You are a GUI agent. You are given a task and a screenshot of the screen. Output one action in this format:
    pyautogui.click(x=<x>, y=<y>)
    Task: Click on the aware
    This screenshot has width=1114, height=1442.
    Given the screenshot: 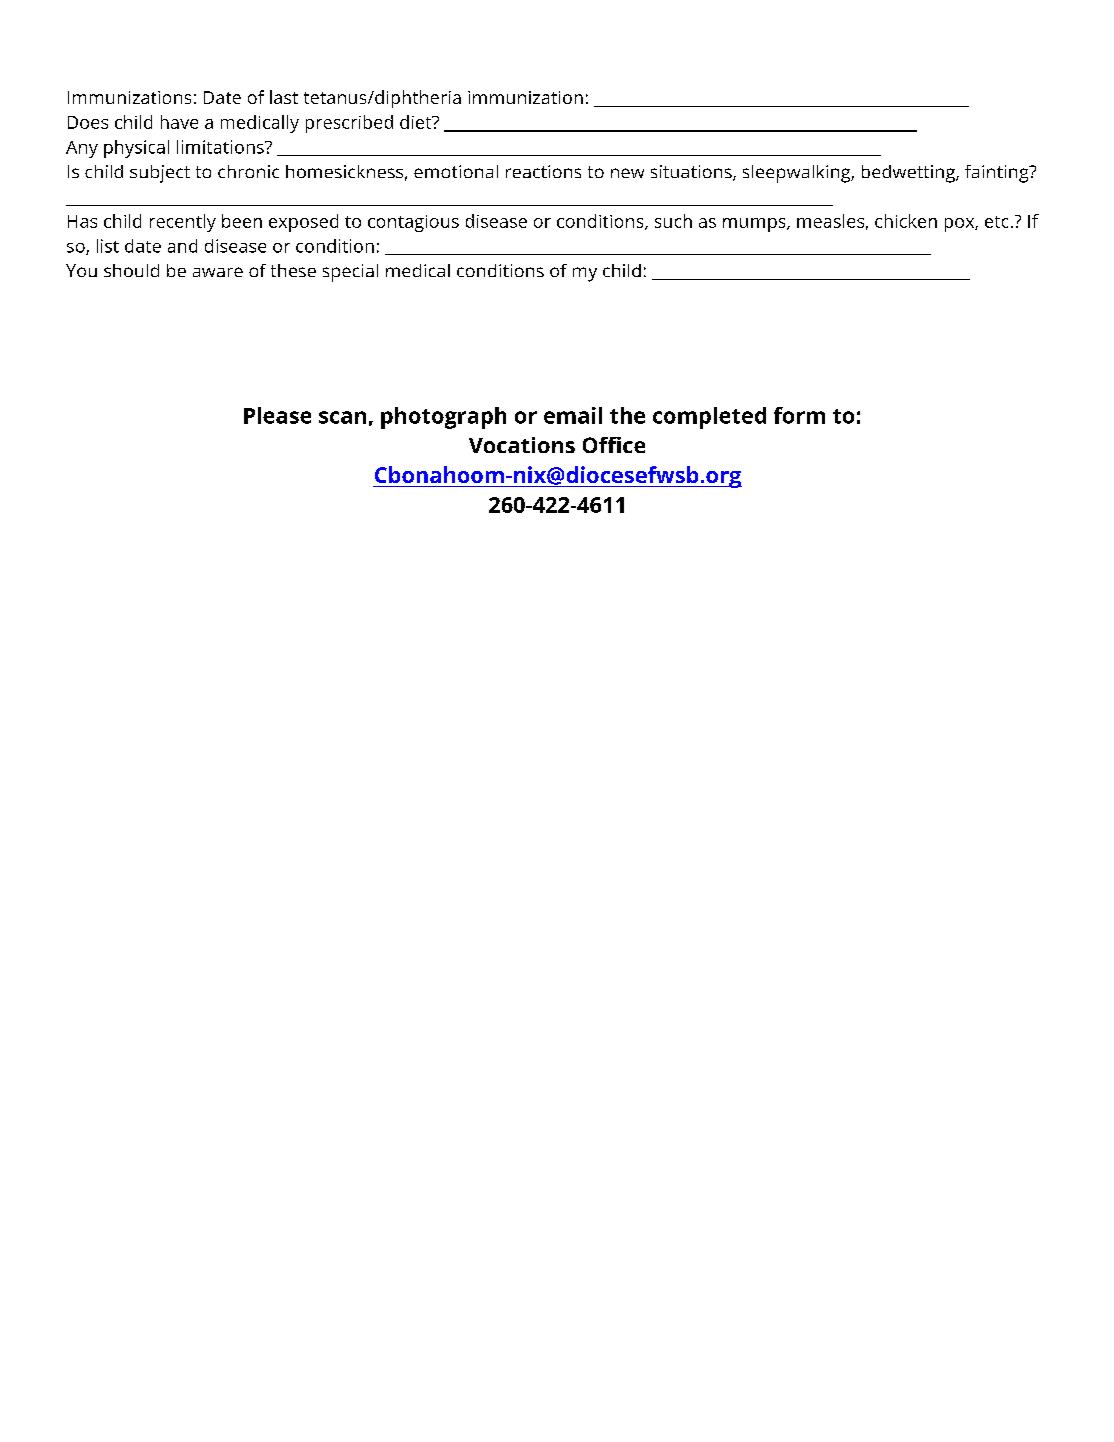 What is the action you would take?
    pyautogui.click(x=218, y=272)
